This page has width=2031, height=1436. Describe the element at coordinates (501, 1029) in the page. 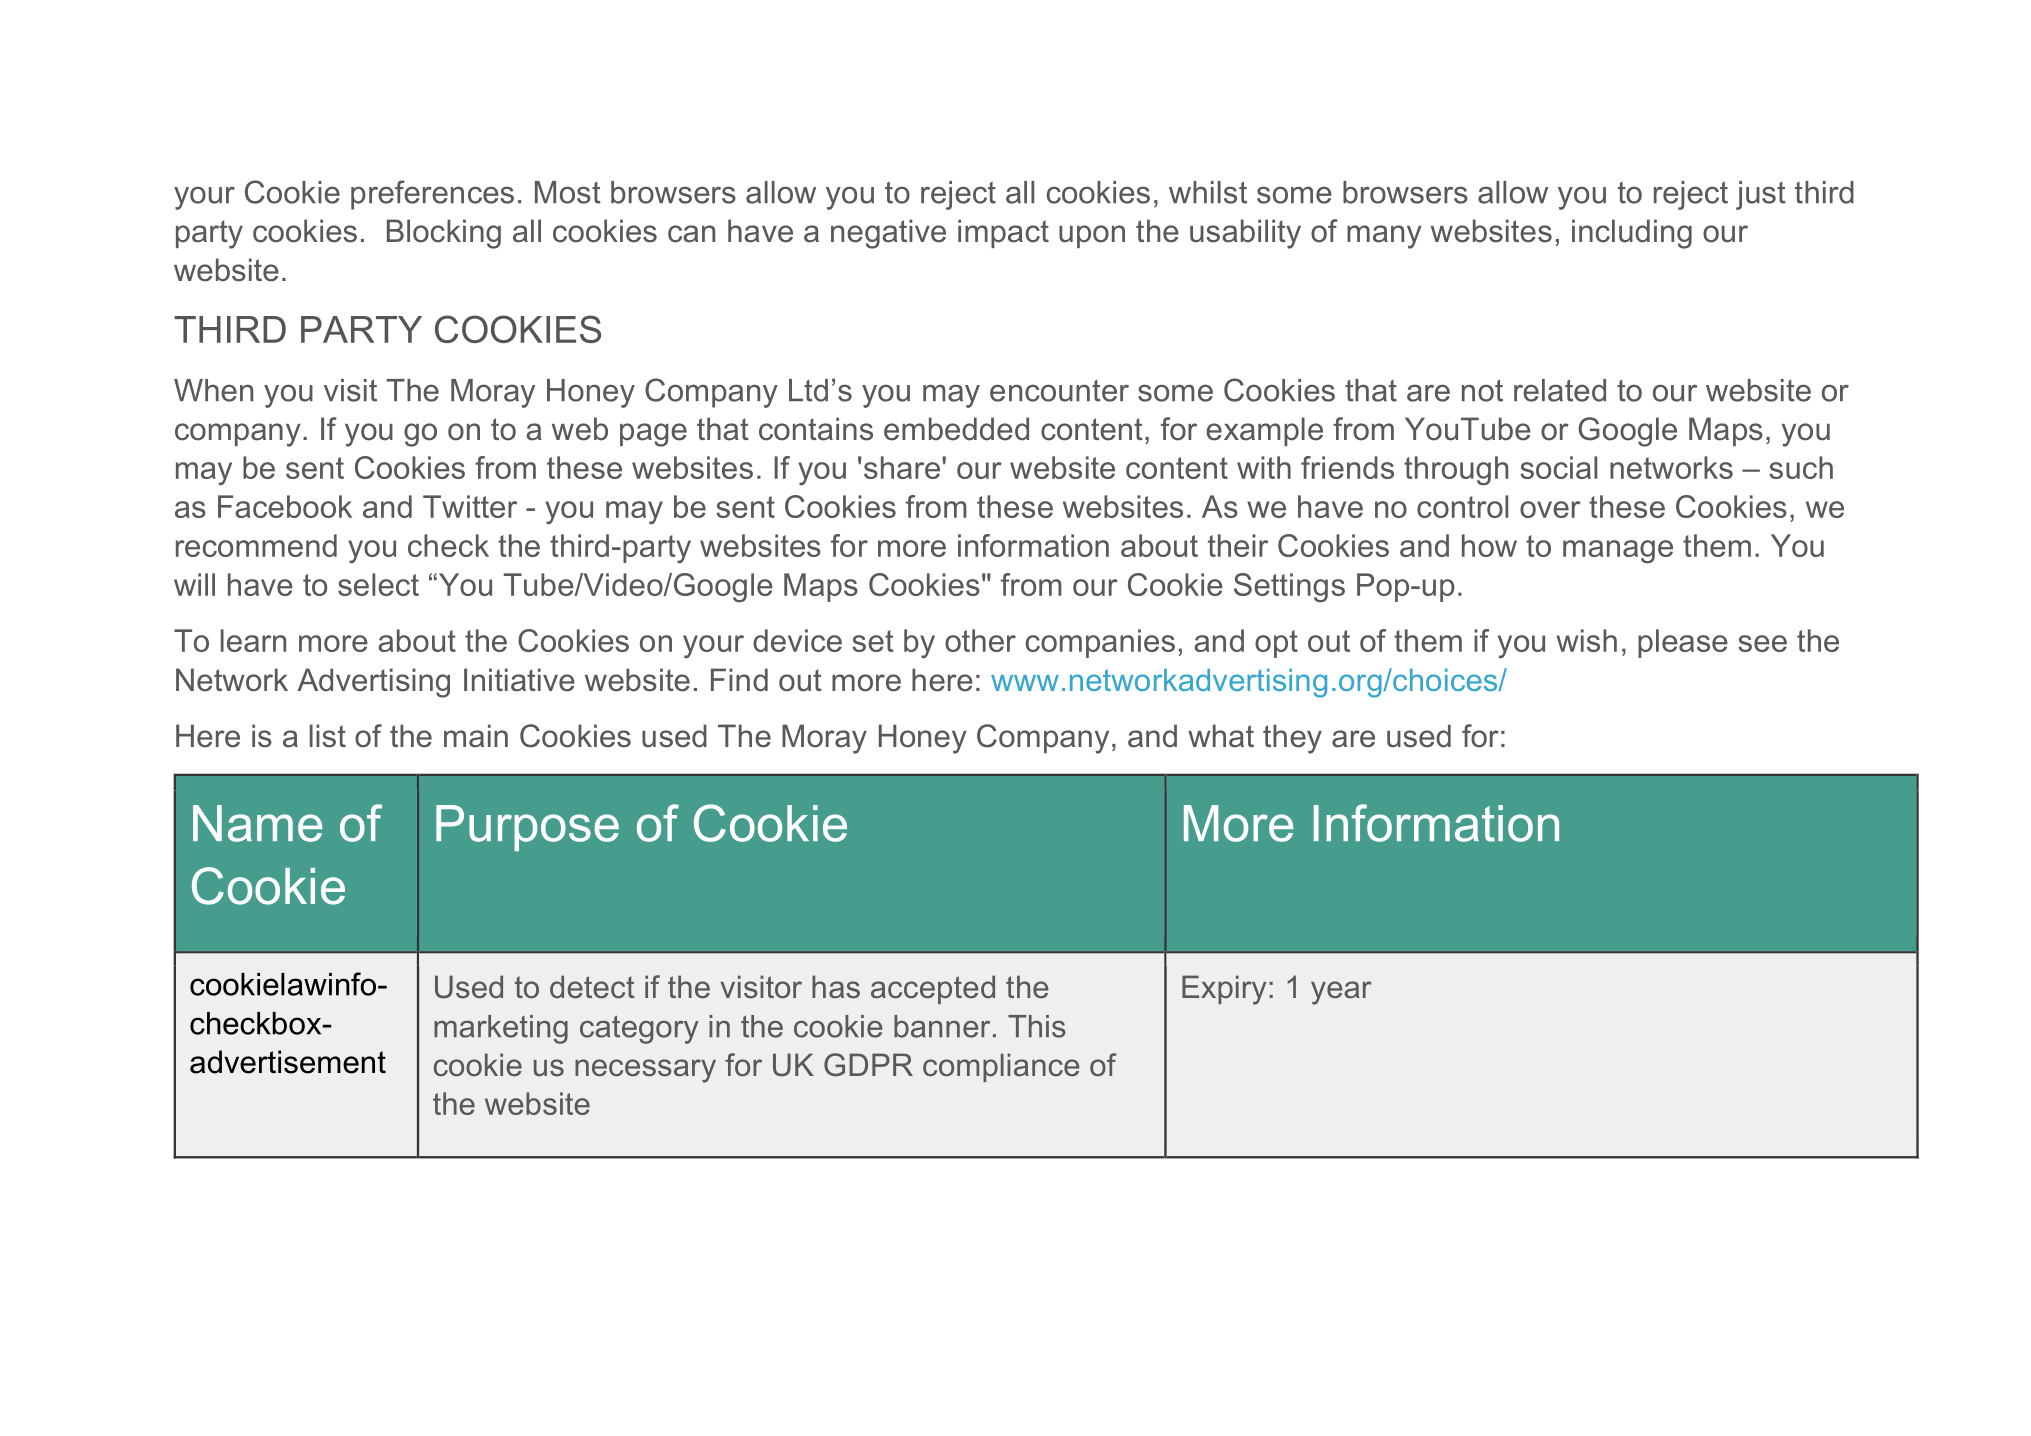

I see `marketing` at that location.
